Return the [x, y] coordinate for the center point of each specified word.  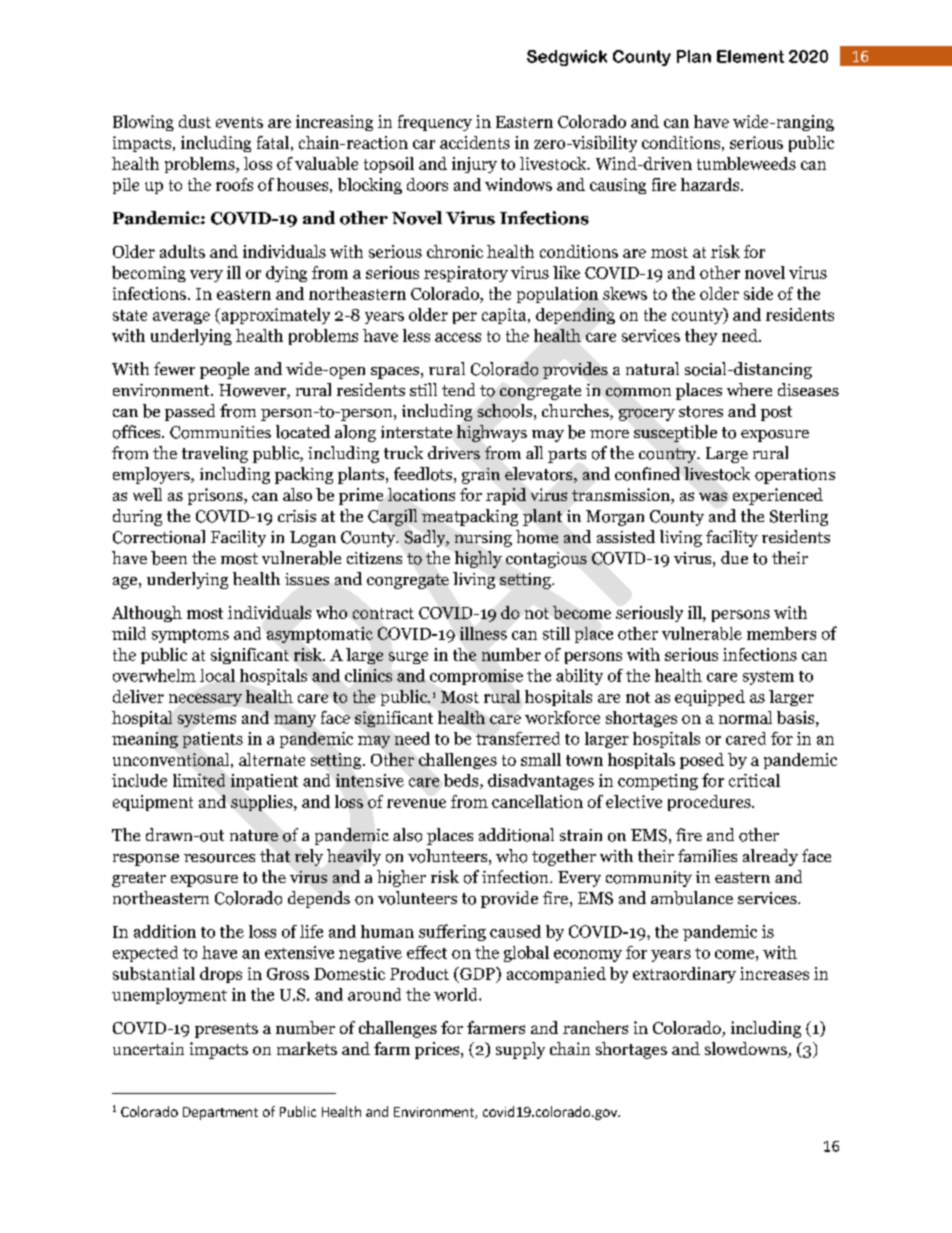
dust [195, 121]
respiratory [466, 274]
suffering [452, 932]
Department [220, 1113]
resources [219, 858]
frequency [435, 123]
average [181, 318]
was [713, 496]
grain [481, 476]
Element [750, 56]
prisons [216, 496]
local [217, 675]
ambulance [692, 898]
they [701, 337]
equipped [710, 698]
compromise [476, 677]
